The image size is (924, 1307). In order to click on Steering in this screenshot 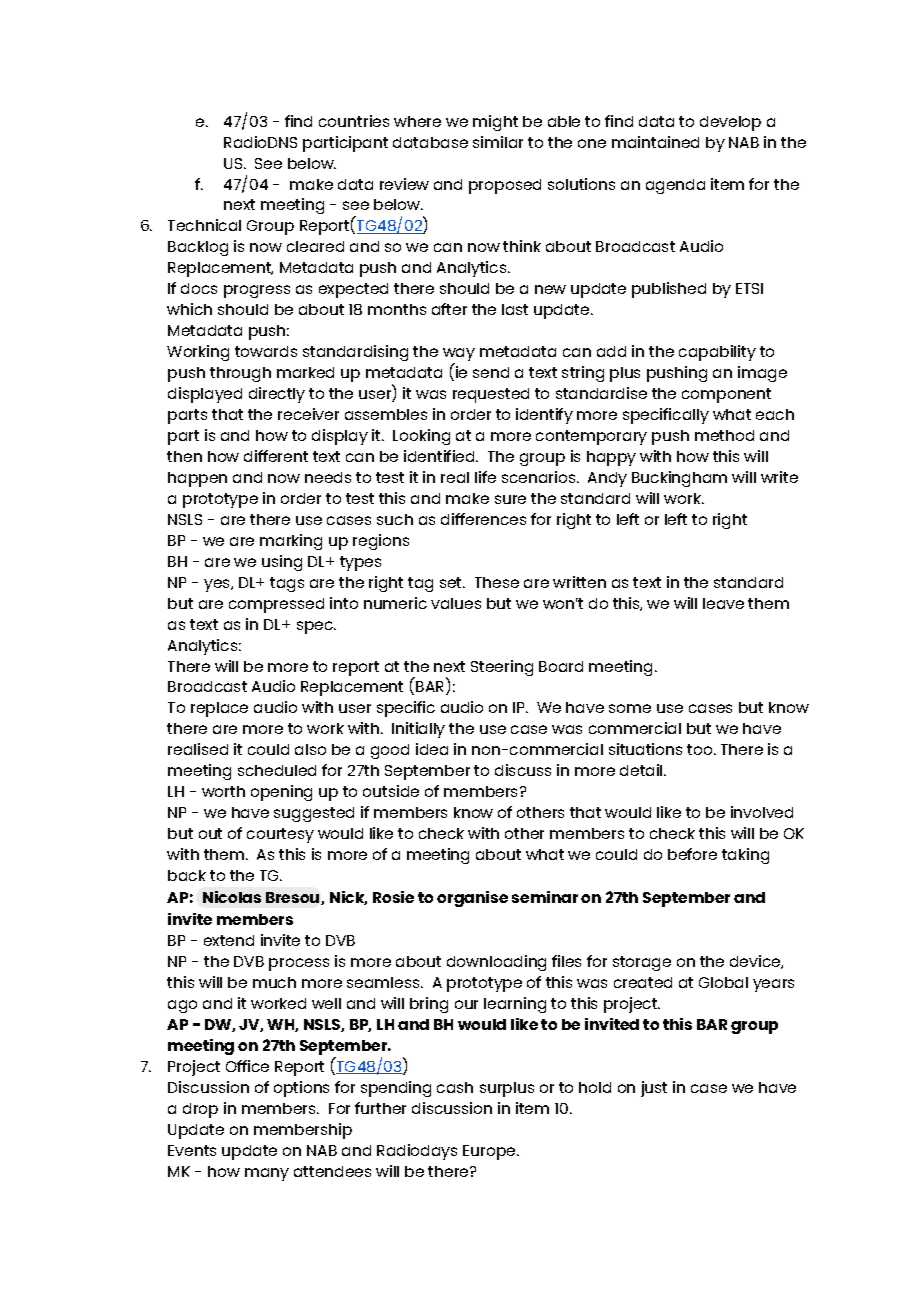, I will do `click(502, 668)`.
